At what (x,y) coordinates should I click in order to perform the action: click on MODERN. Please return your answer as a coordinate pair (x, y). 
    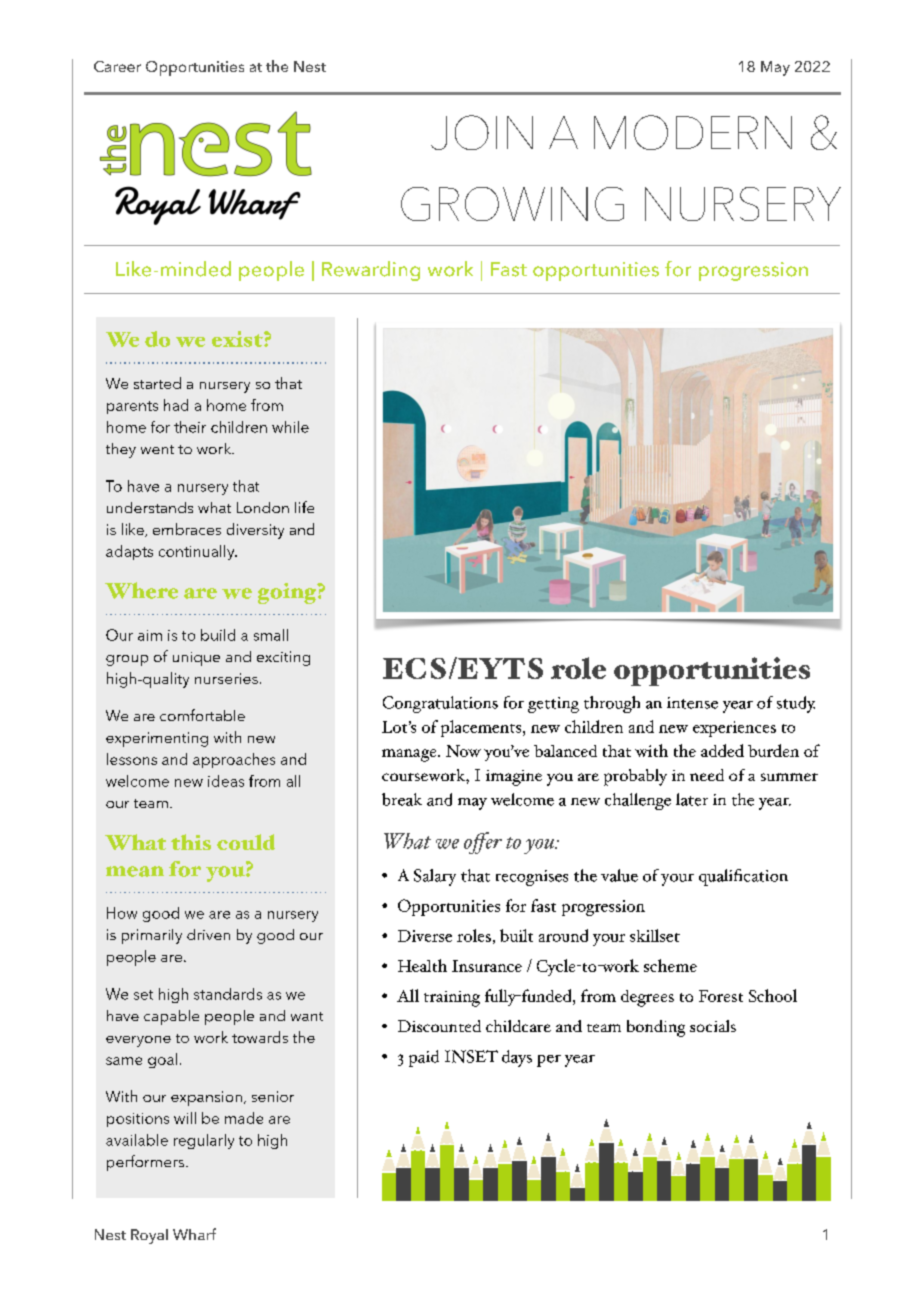
    Looking at the image, I should click on (693, 132).
